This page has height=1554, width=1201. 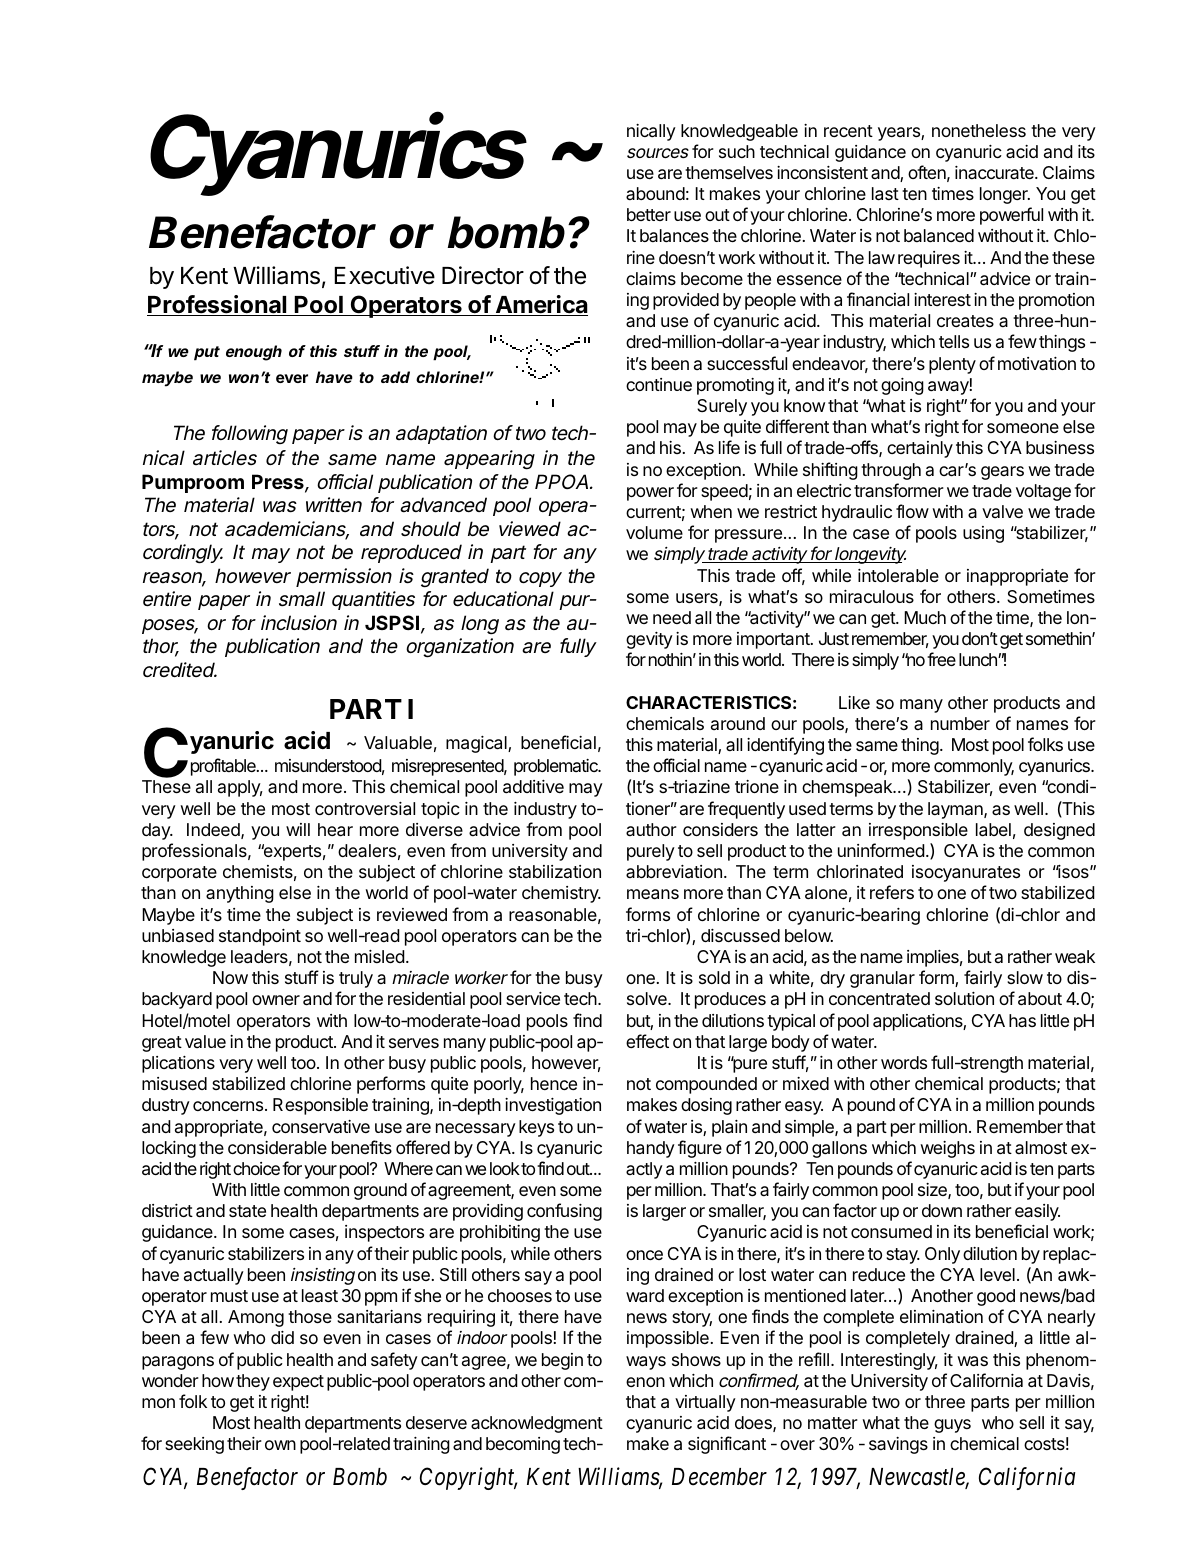 I want to click on Executive, so click(x=385, y=275).
